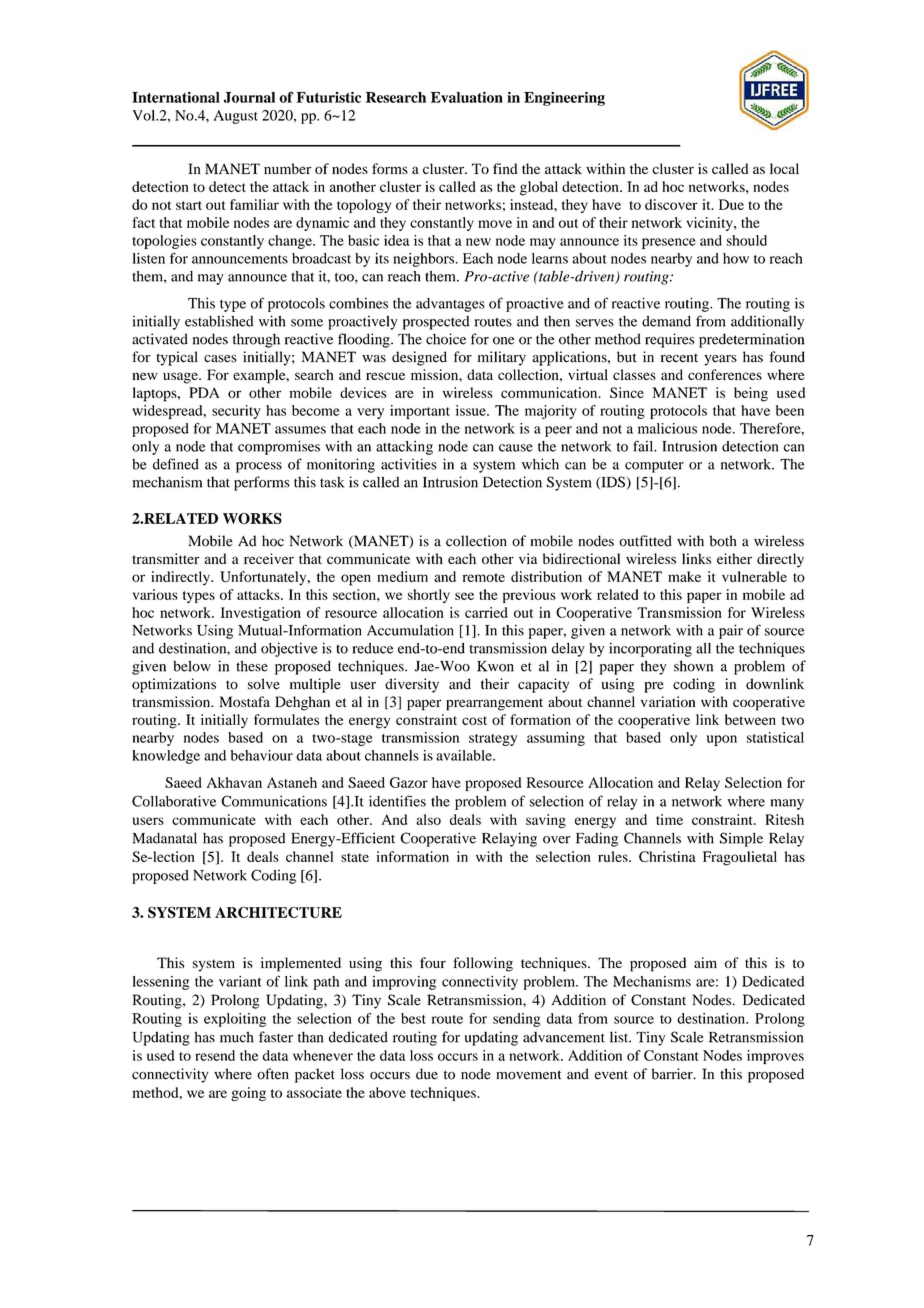 This screenshot has width=924, height=1308. What do you see at coordinates (464, 596) in the screenshot?
I see `see` at bounding box center [464, 596].
